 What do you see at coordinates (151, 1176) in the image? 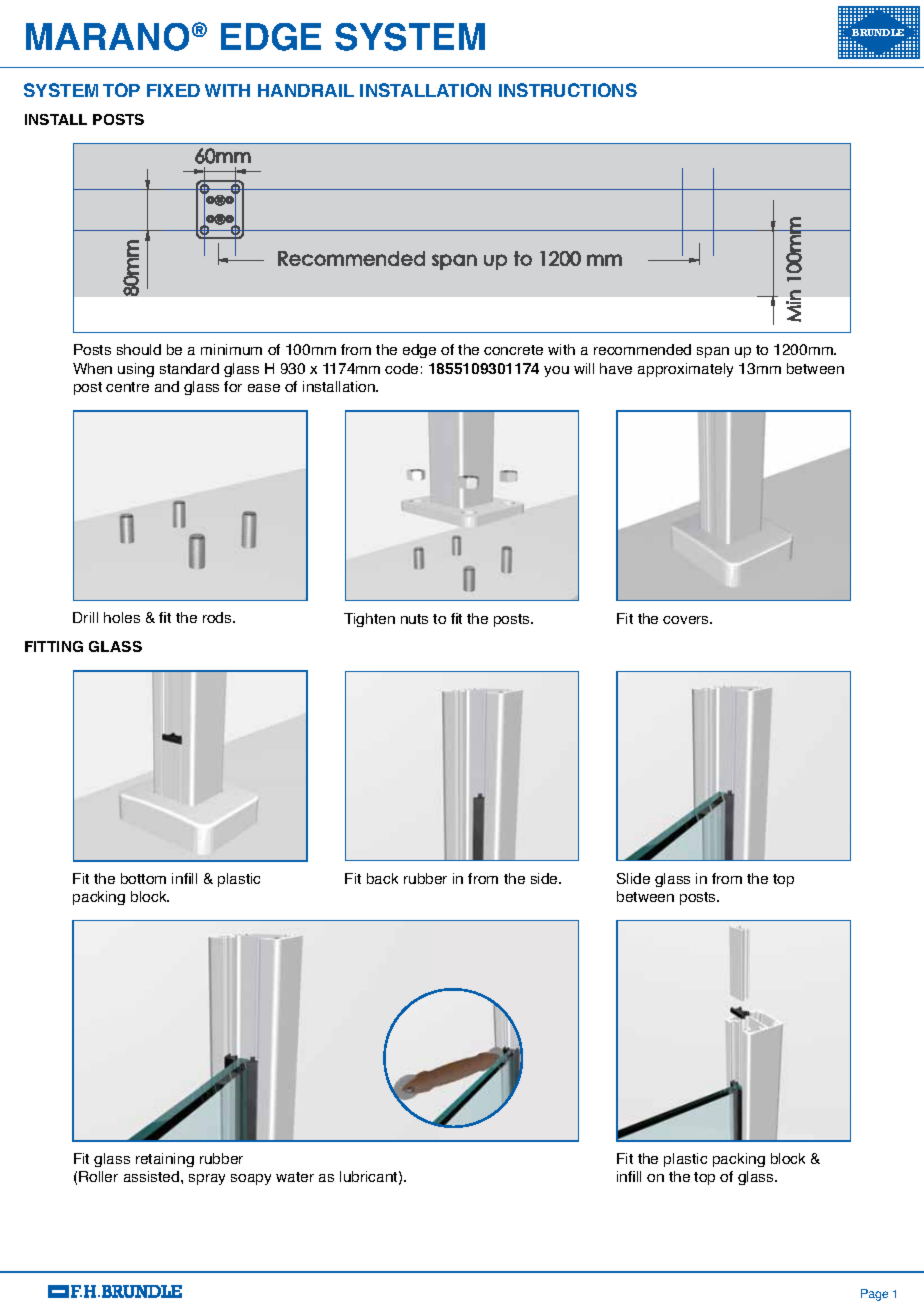
I see `assisted` at bounding box center [151, 1176].
